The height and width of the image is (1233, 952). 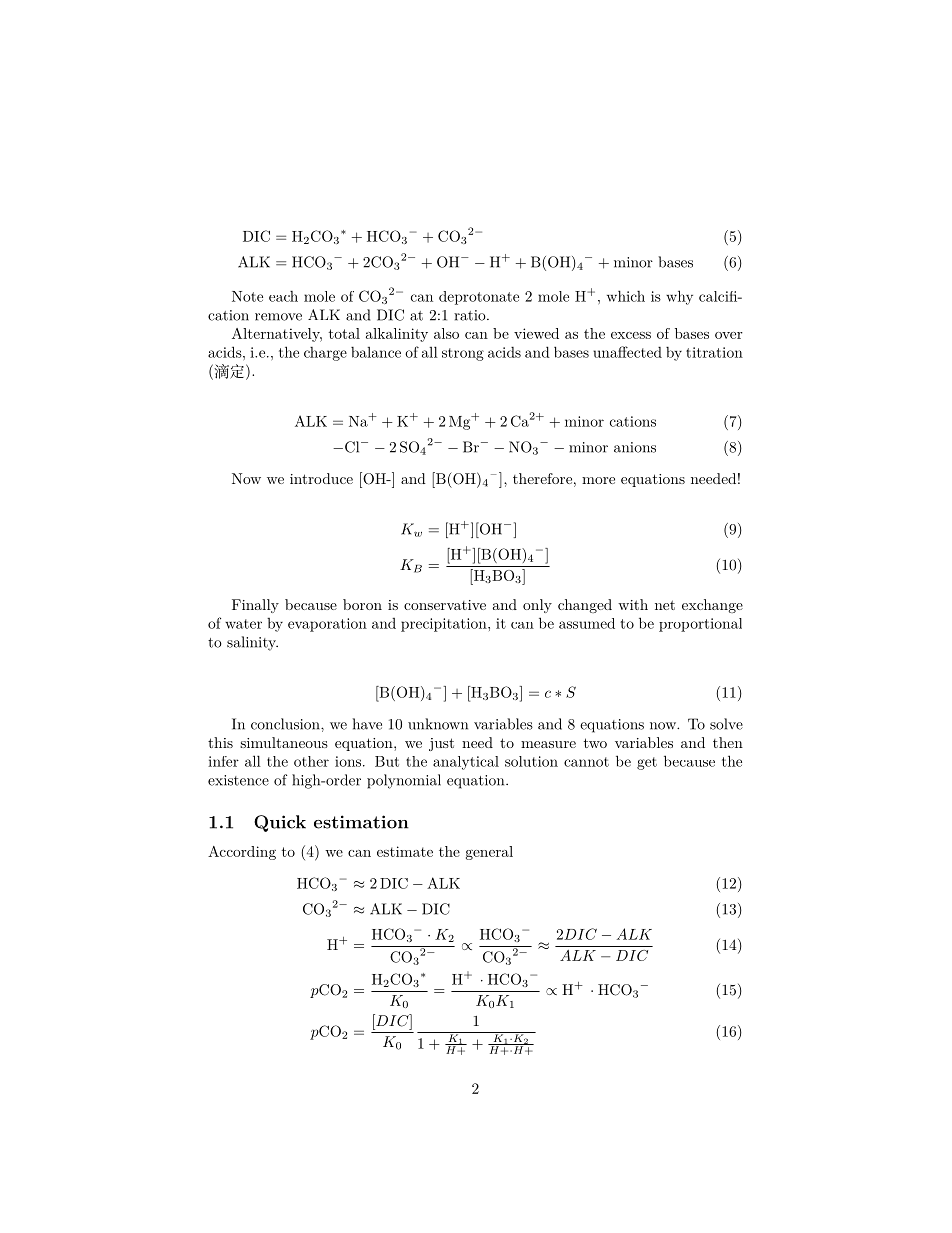 What do you see at coordinates (598, 480) in the image?
I see `more` at bounding box center [598, 480].
